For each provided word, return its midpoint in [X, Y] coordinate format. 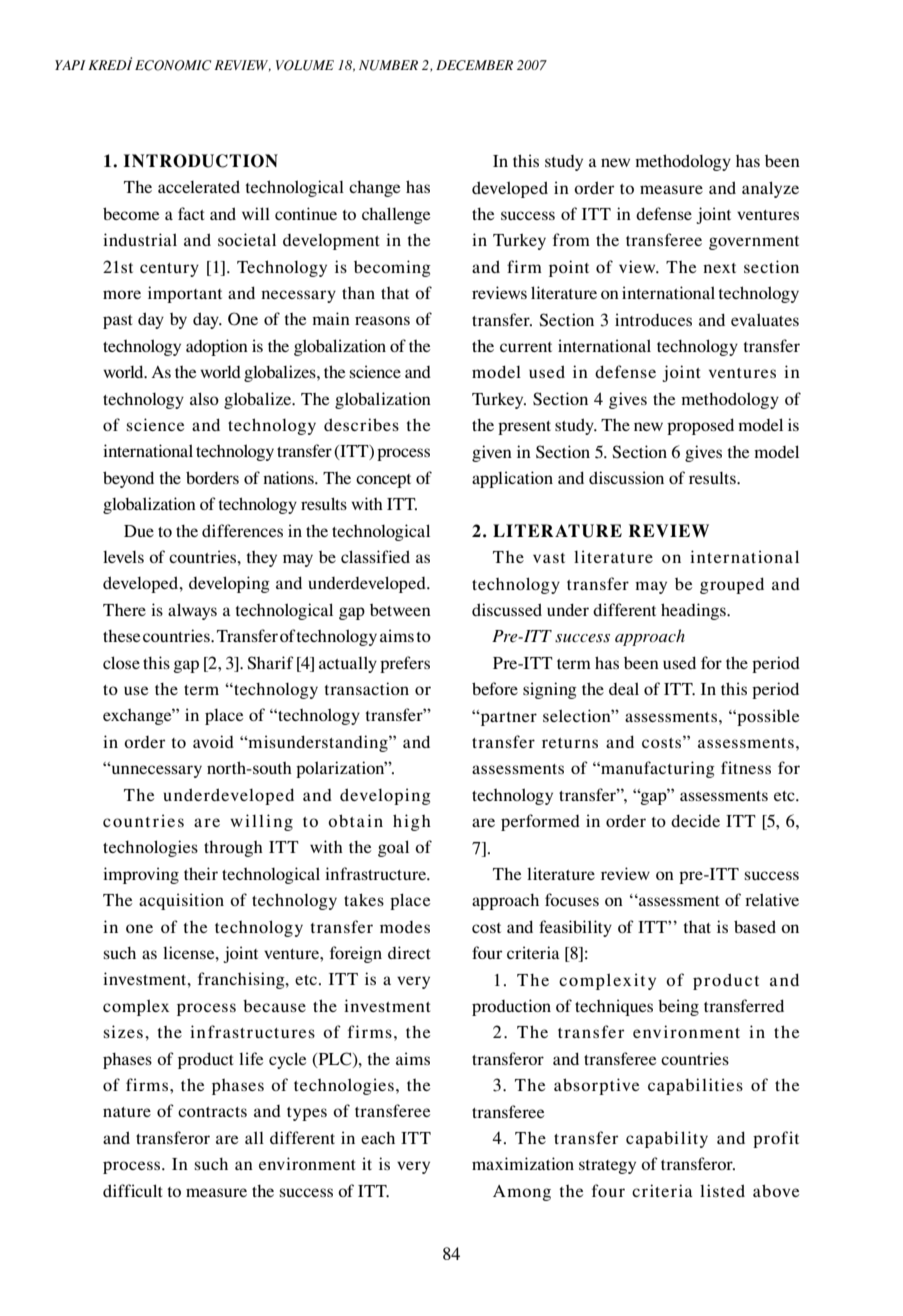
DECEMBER [474, 65]
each [378, 1138]
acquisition [181, 901]
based [755, 926]
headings [694, 611]
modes [405, 927]
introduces [653, 319]
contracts [212, 1112]
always [192, 611]
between [400, 610]
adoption [217, 347]
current [526, 347]
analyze [770, 189]
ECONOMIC [173, 65]
